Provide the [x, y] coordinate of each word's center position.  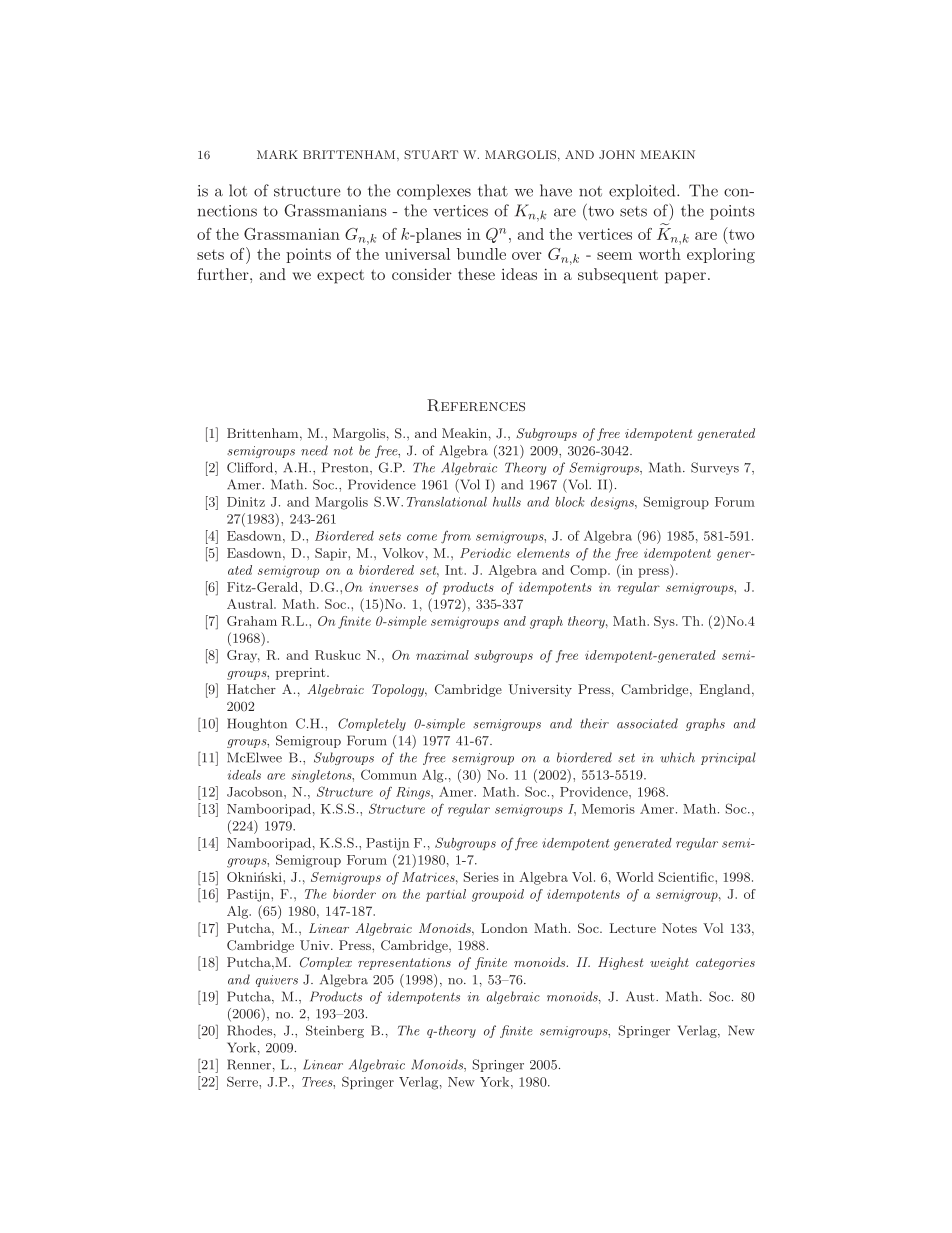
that [493, 190]
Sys [665, 622]
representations [404, 964]
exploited [643, 192]
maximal [442, 655]
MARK [277, 155]
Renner [249, 1064]
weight [669, 963]
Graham [252, 621]
